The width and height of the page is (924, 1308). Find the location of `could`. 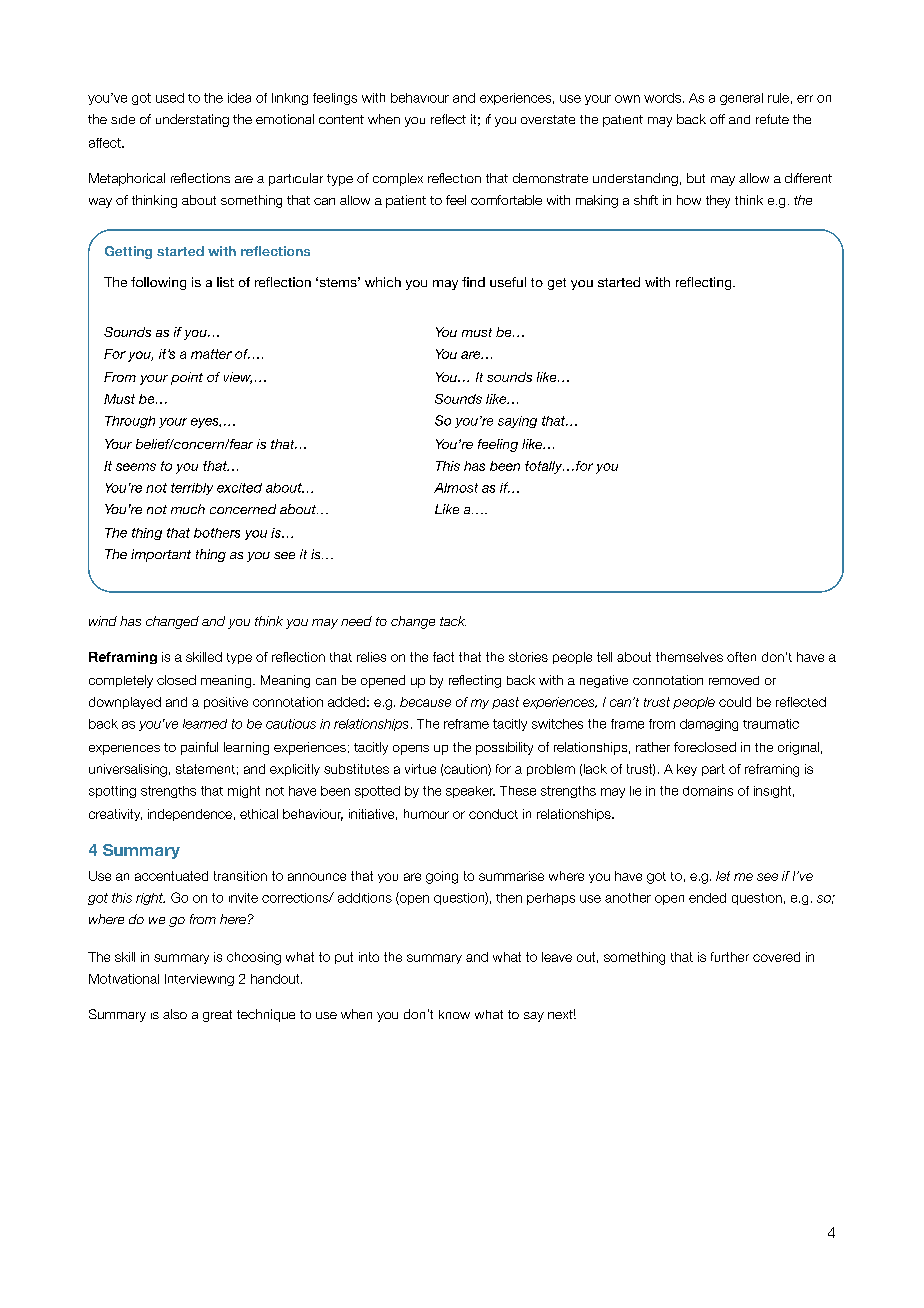

could is located at coordinates (735, 702).
